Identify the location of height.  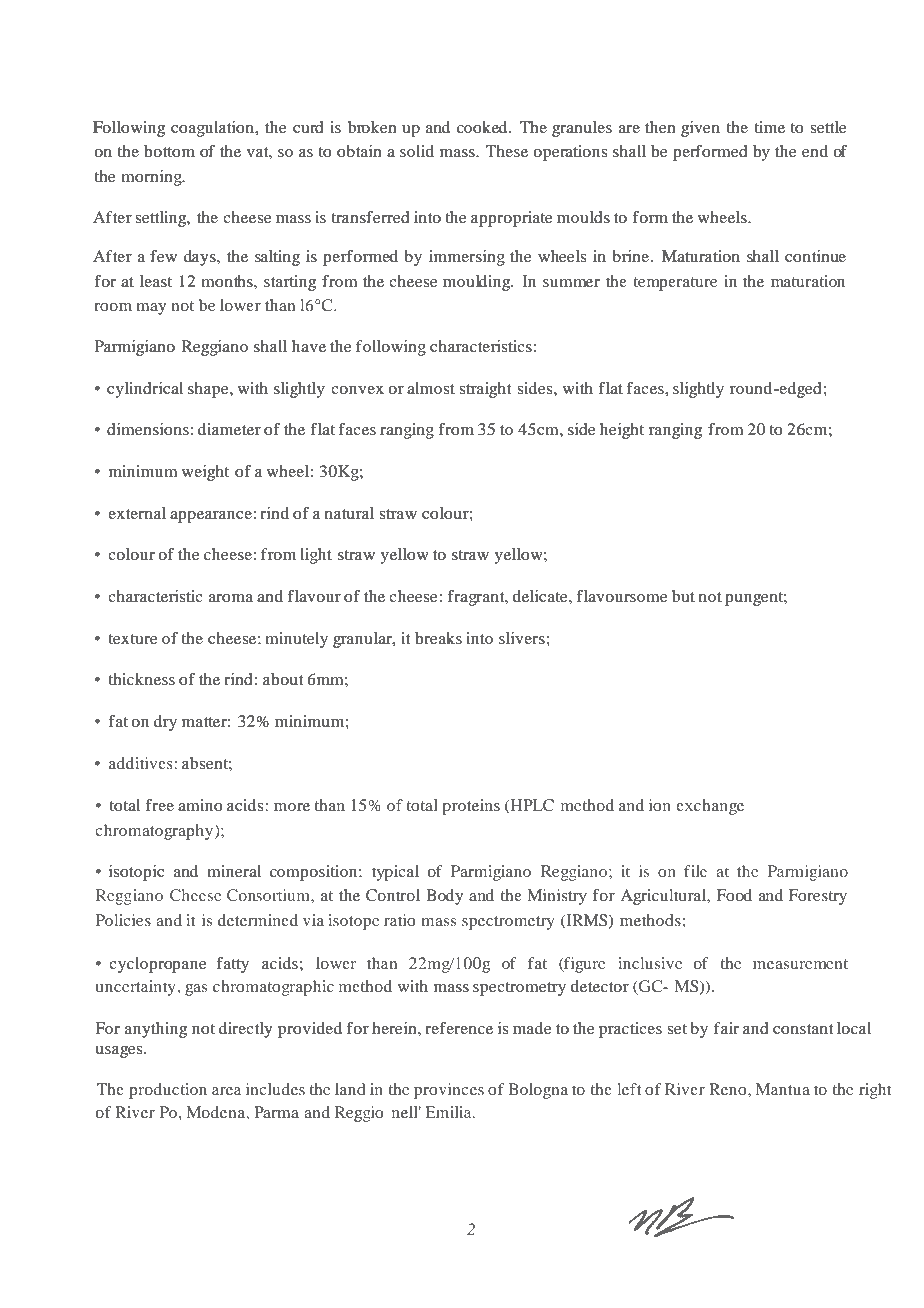
(622, 431).
